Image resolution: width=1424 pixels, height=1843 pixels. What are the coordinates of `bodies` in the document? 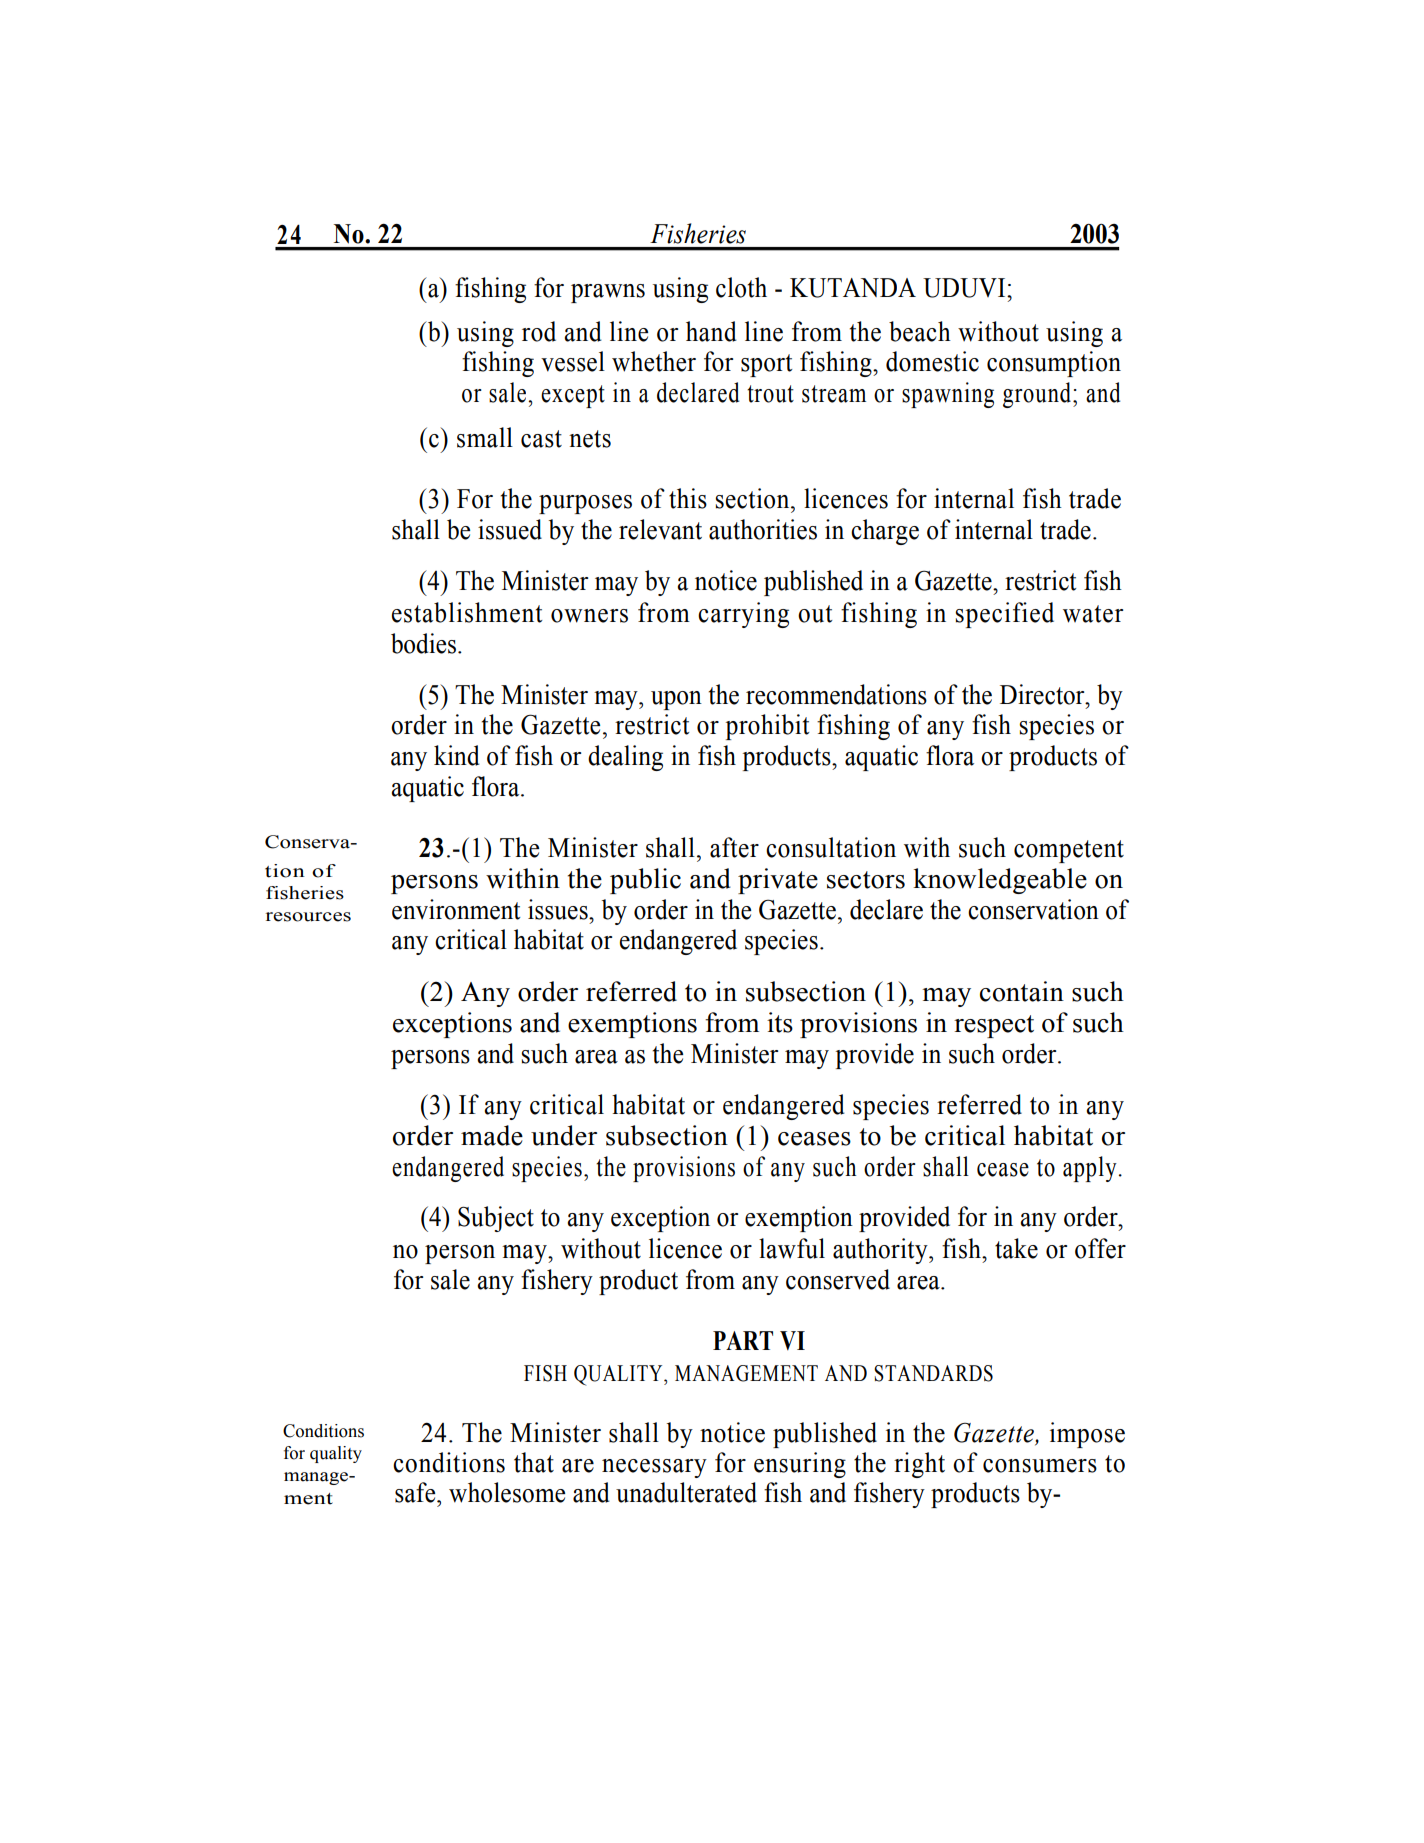 It's located at (423, 643).
